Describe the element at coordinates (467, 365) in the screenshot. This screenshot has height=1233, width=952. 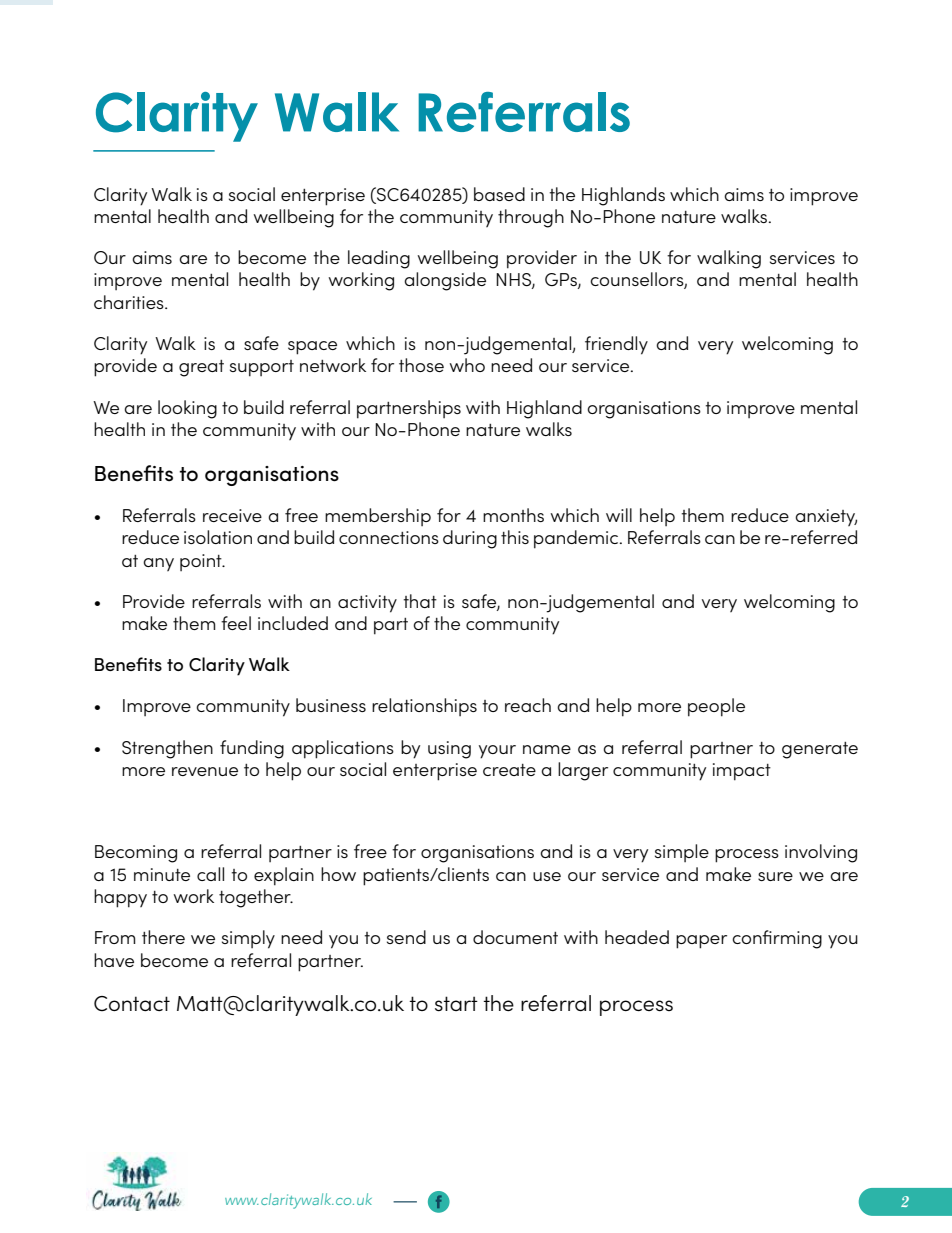
I see `who` at that location.
